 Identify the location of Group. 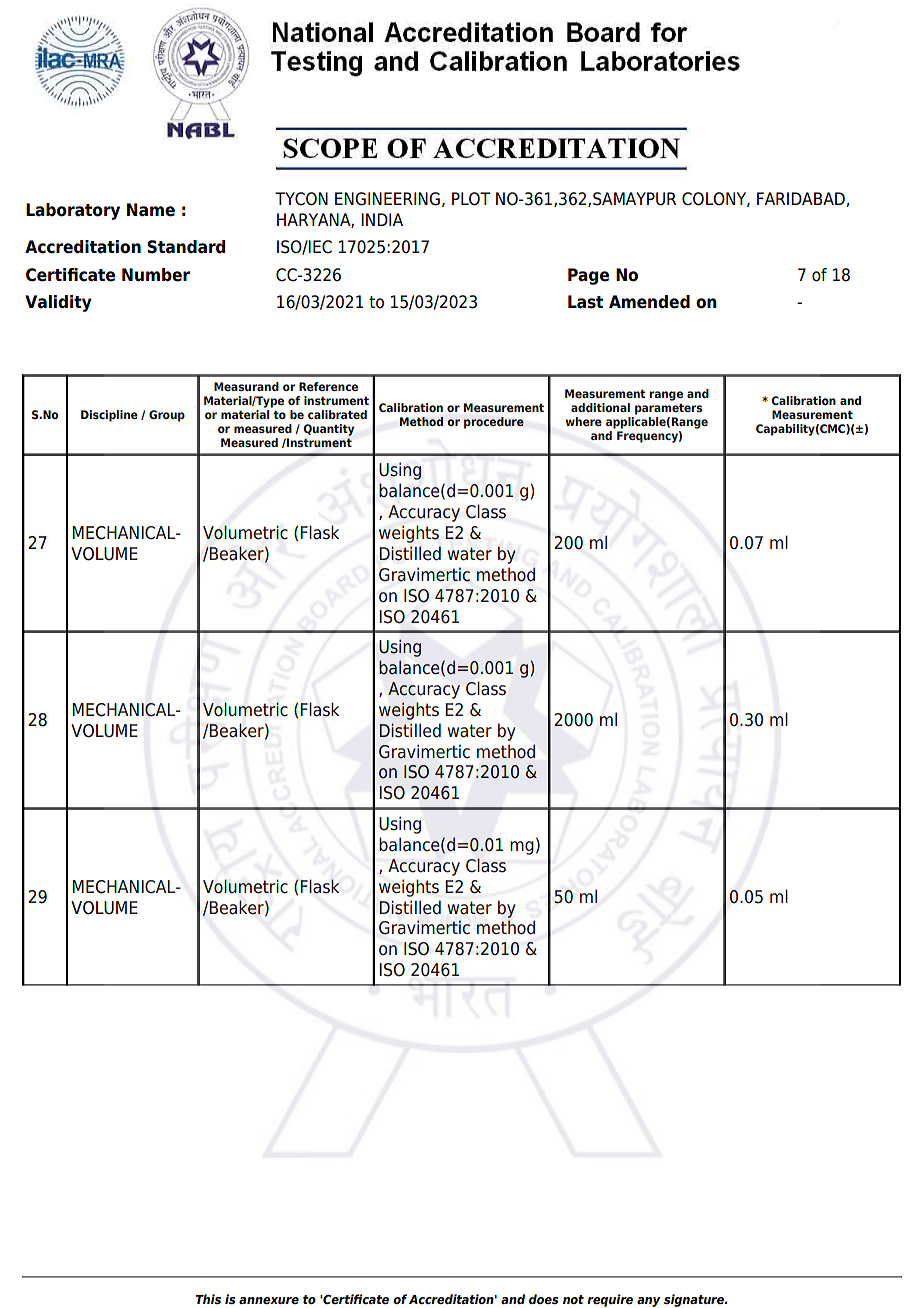
(167, 416).
